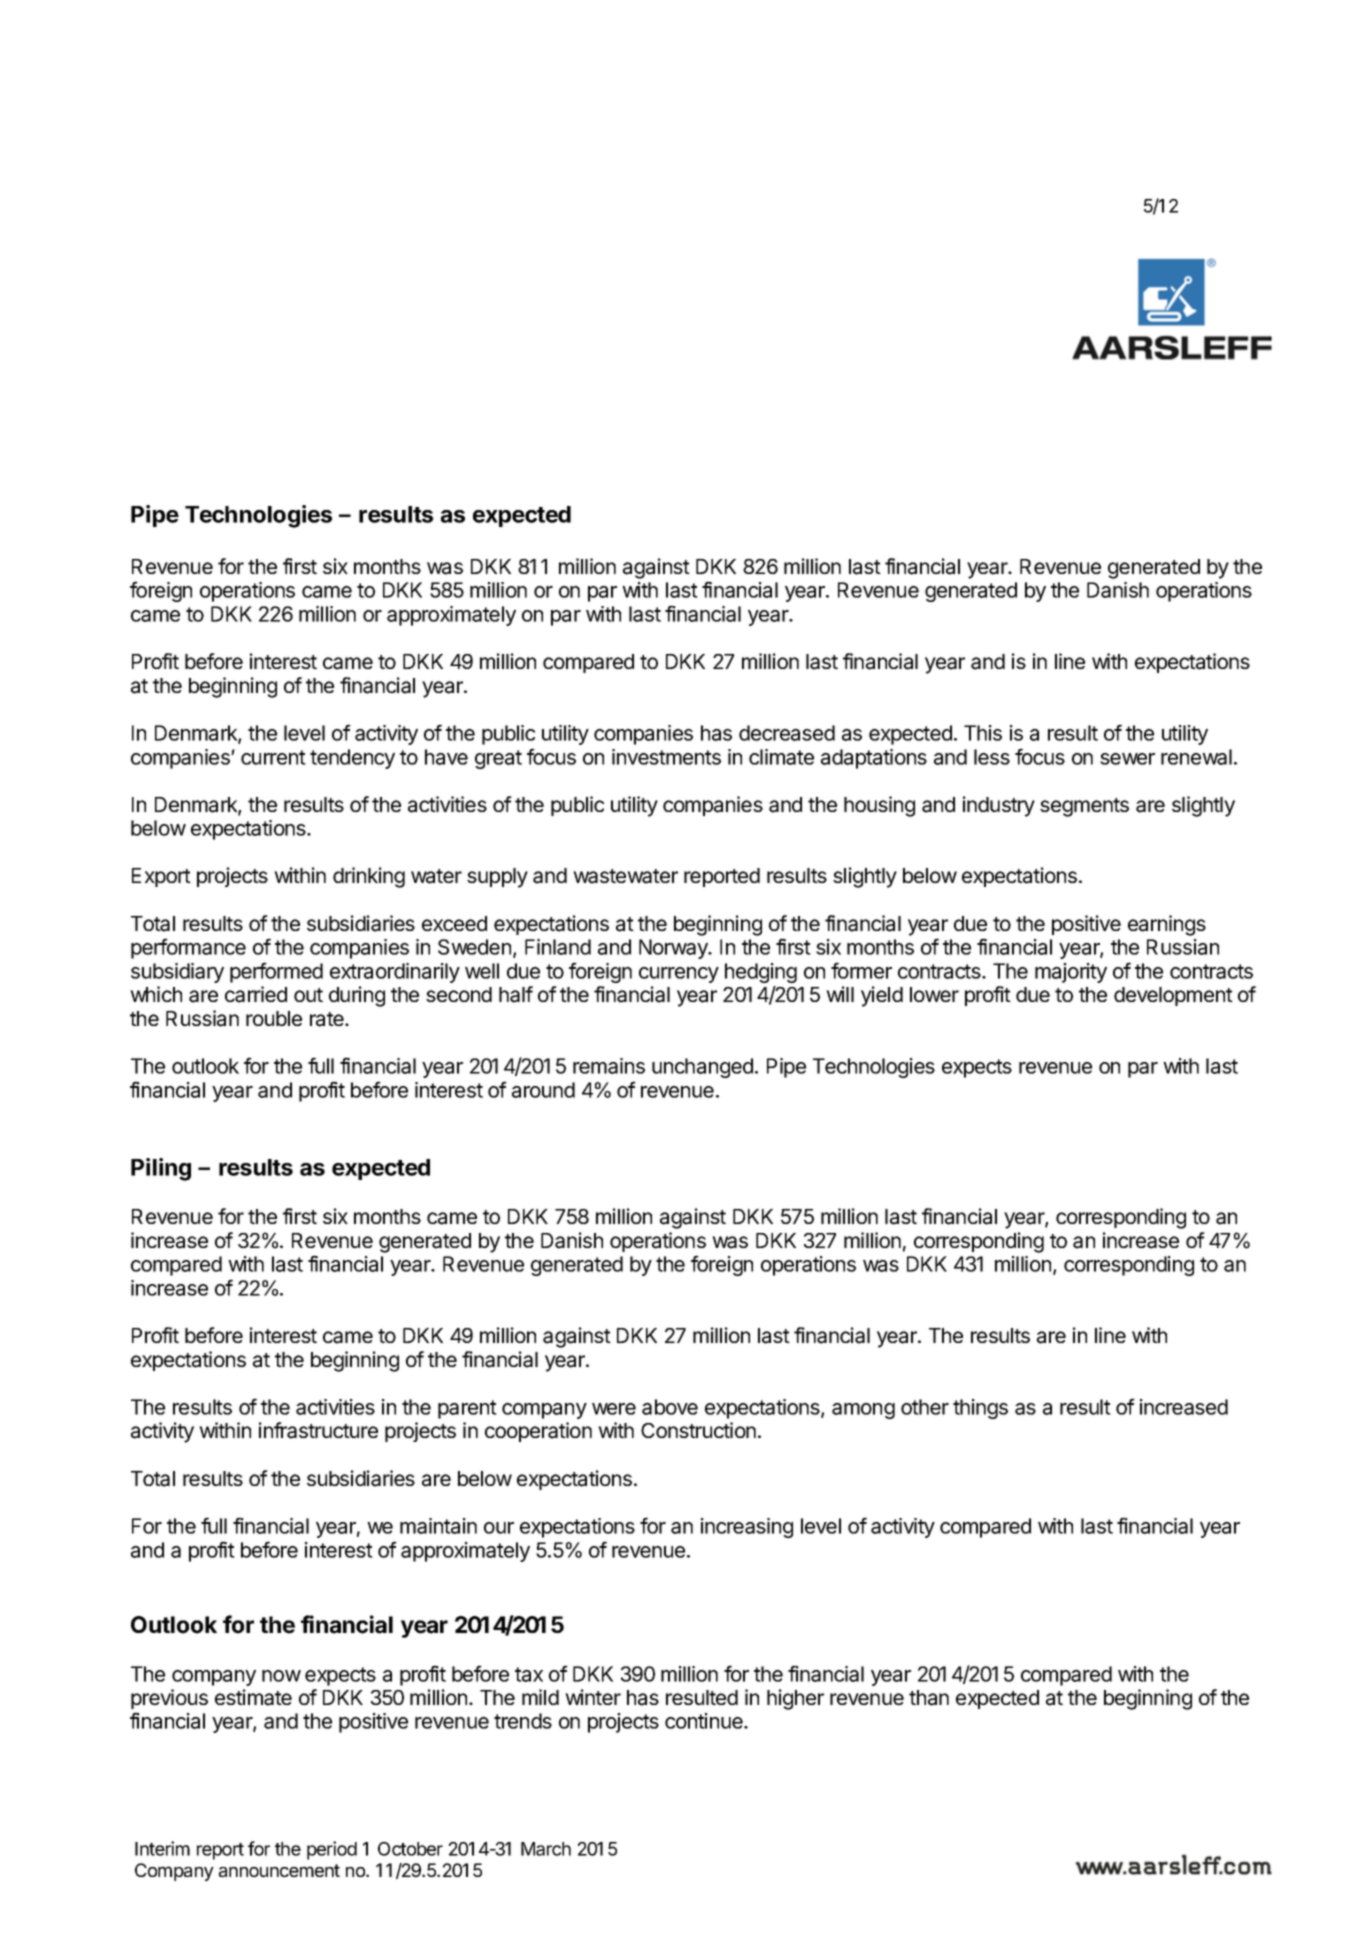 This screenshot has width=1368, height=1935. I want to click on investments, so click(666, 757).
